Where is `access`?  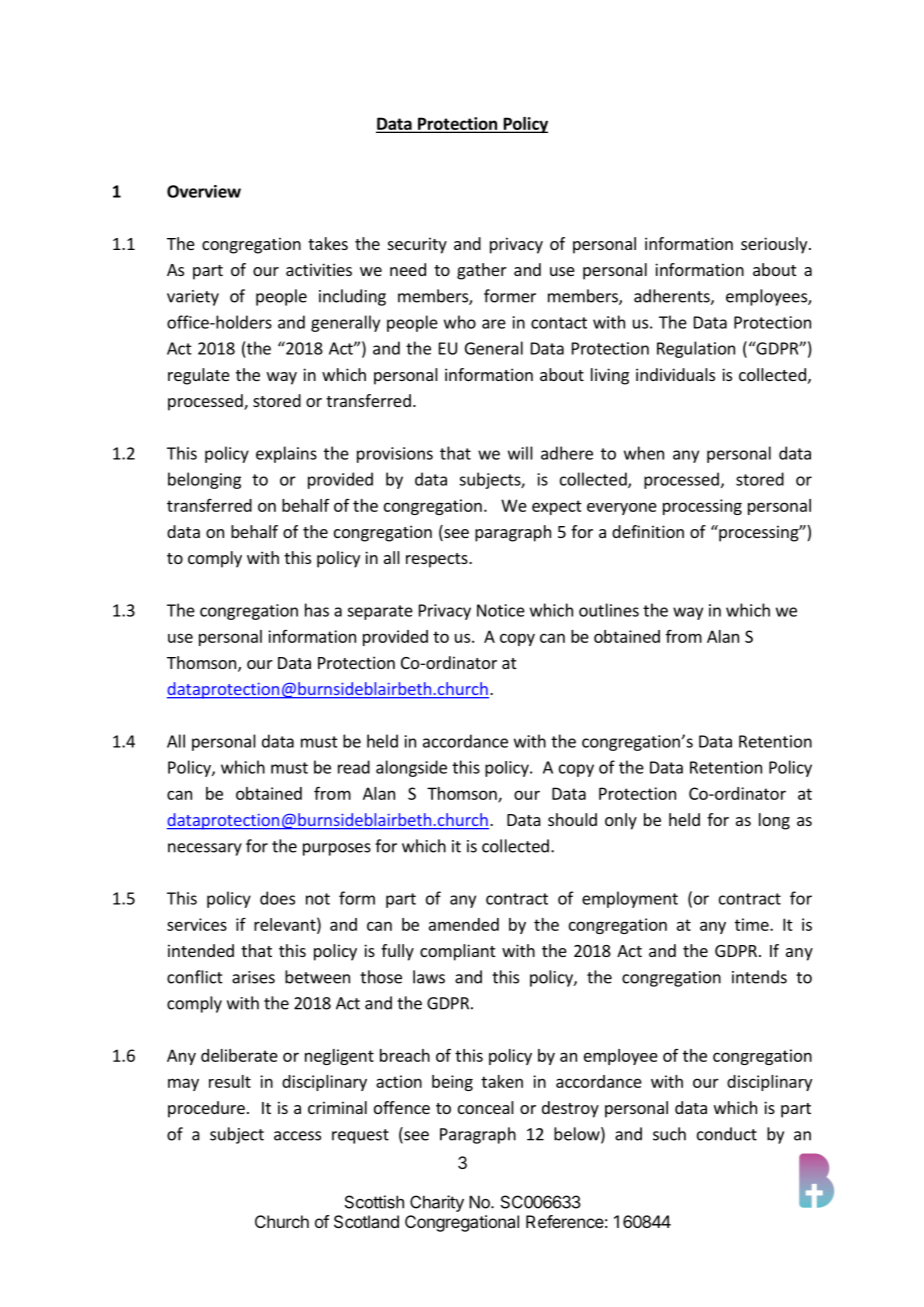
access is located at coordinates (297, 1136).
